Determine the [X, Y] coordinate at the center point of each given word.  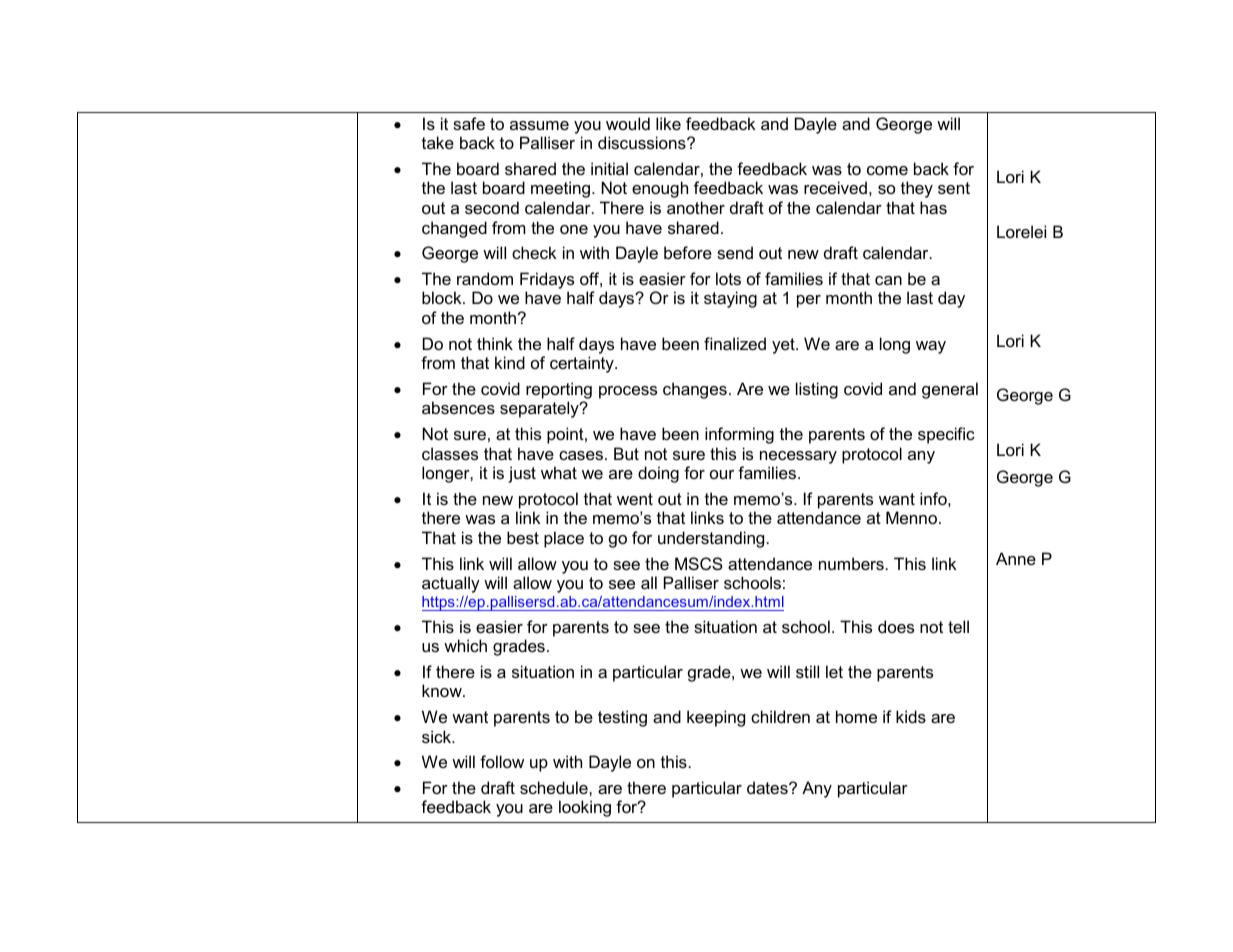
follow [502, 761]
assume [539, 125]
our [722, 474]
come [887, 170]
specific [946, 435]
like [668, 123]
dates [768, 787]
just [522, 474]
